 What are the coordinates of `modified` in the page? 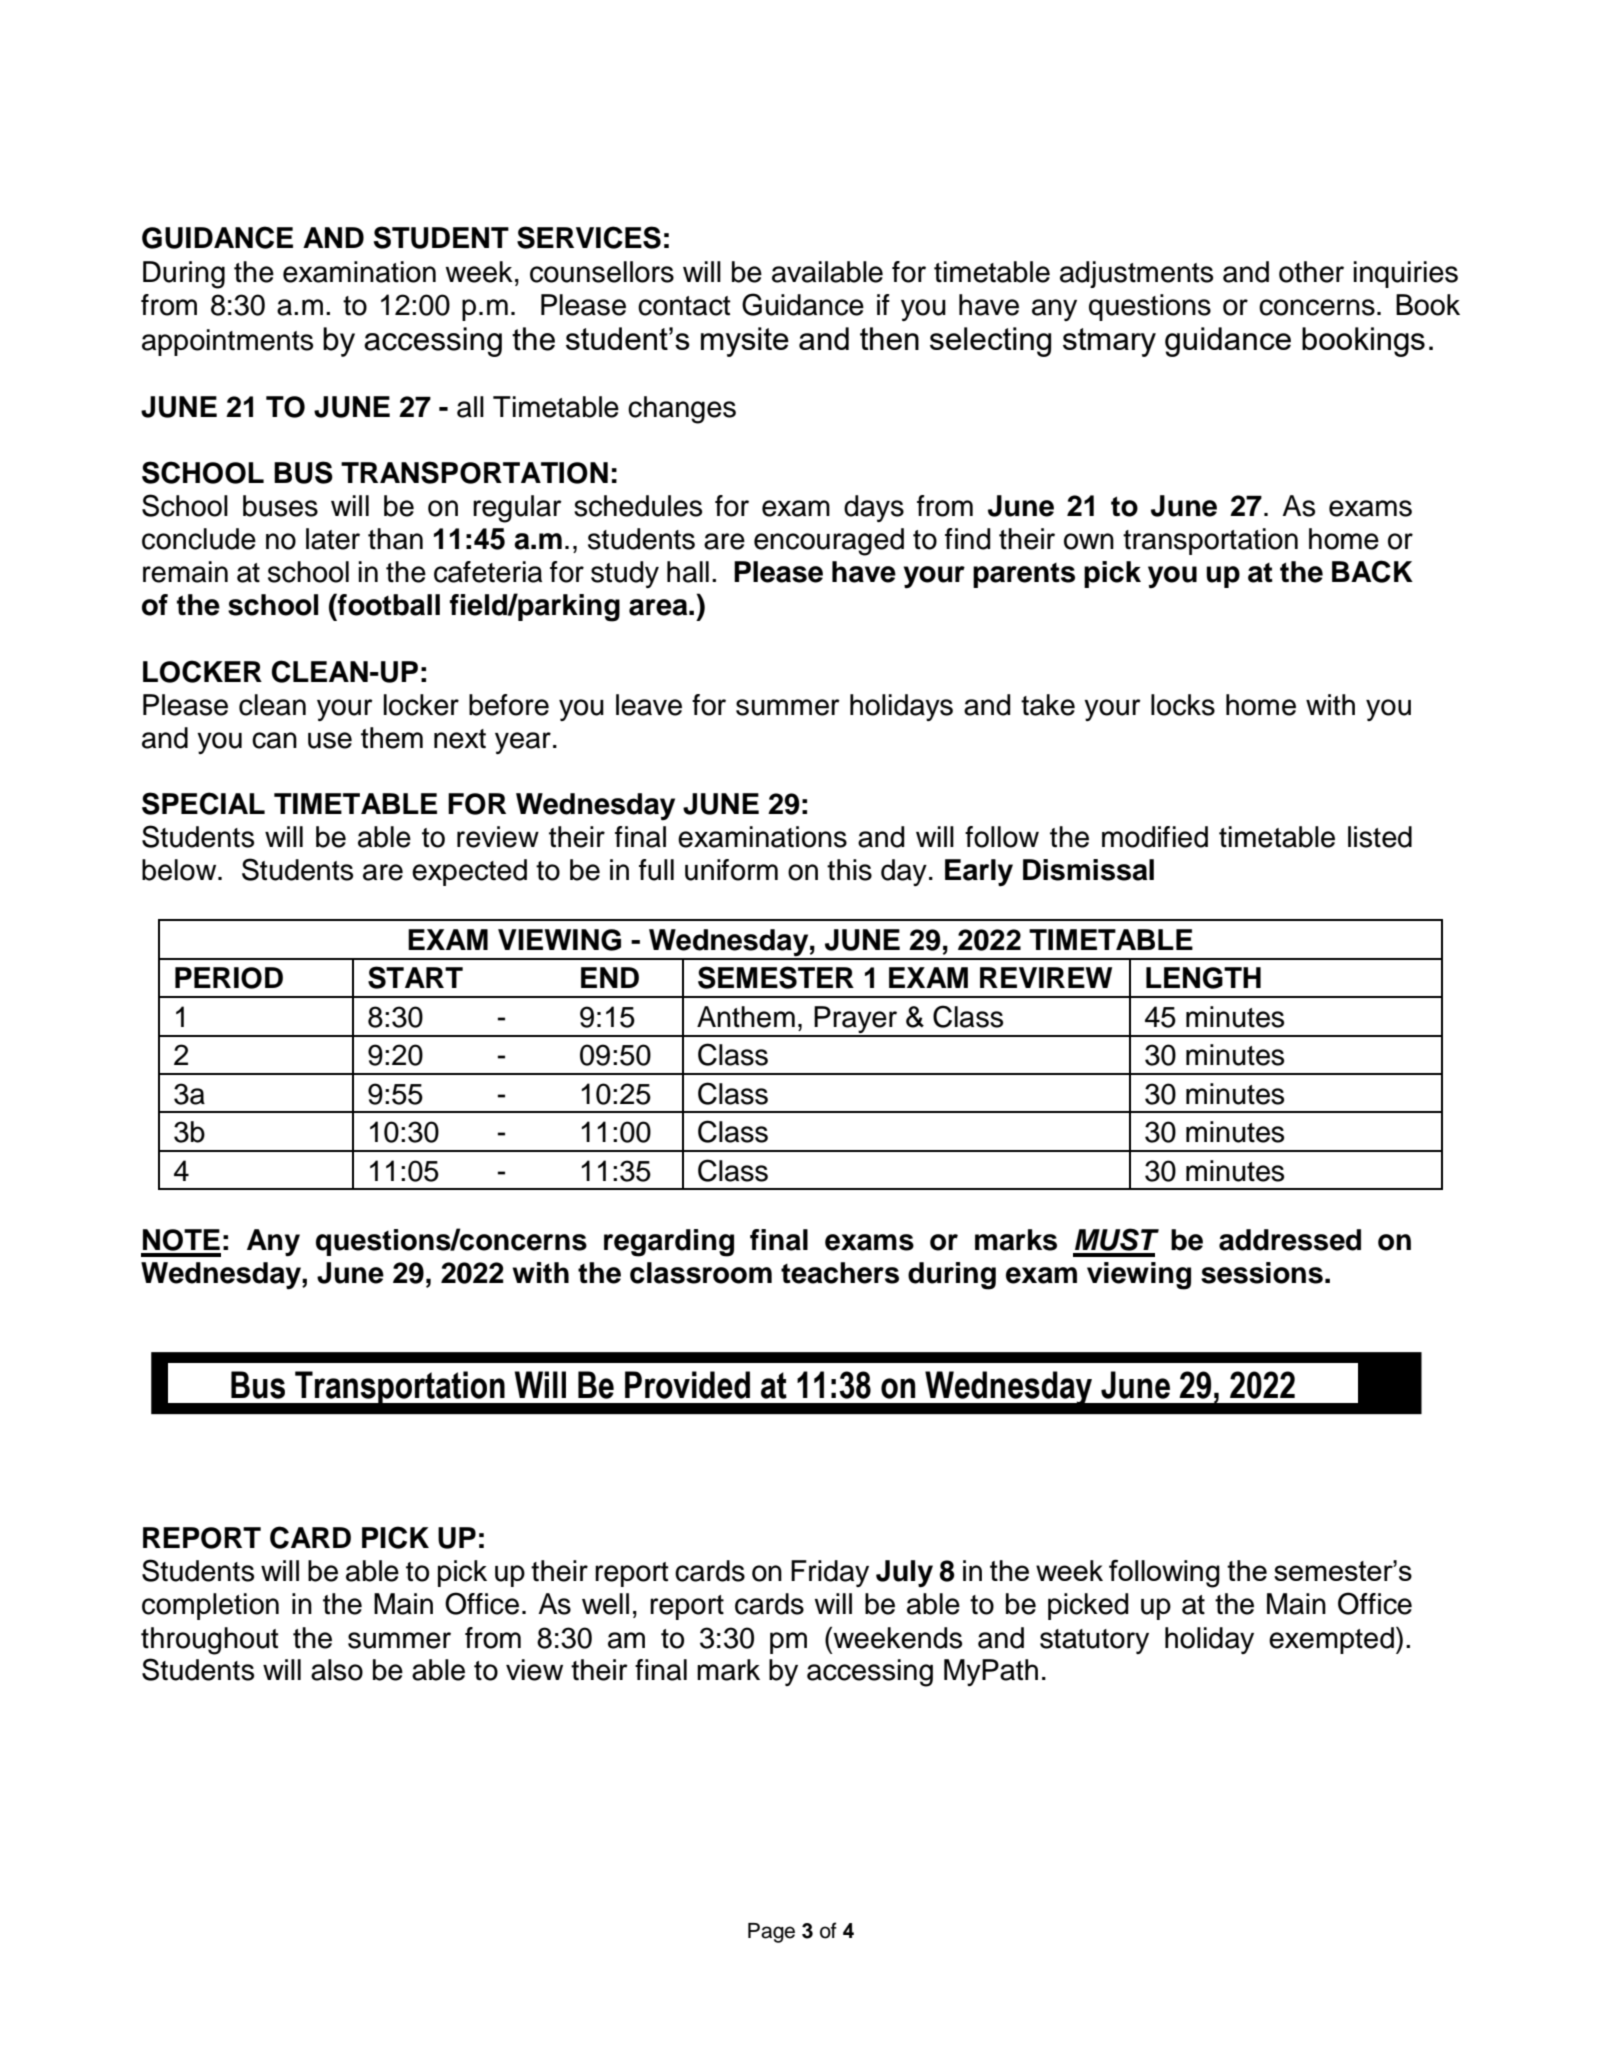 It's located at (1155, 837).
